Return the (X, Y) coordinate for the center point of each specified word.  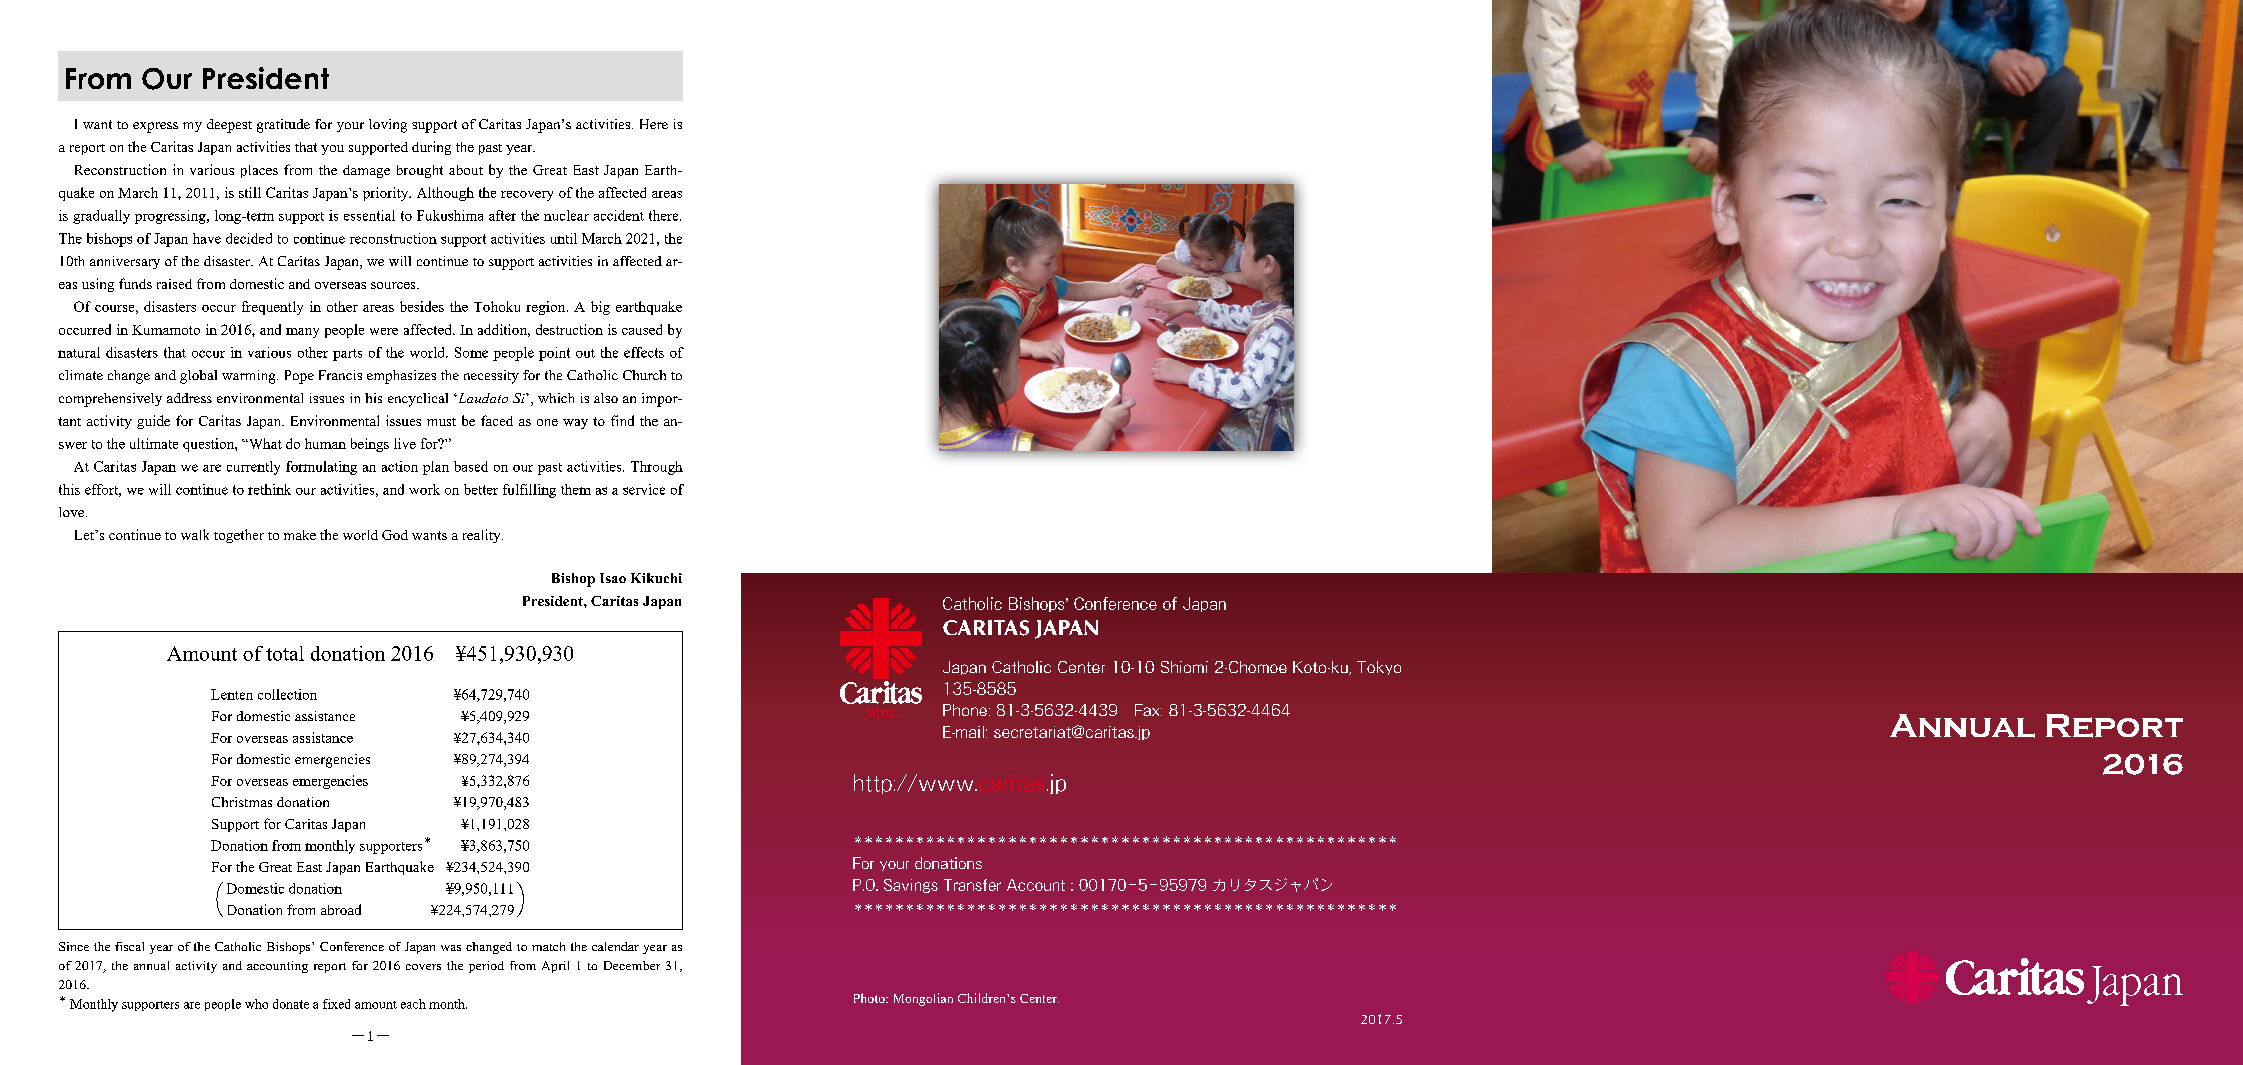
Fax (1148, 710)
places (259, 171)
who (256, 1004)
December (632, 965)
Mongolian (923, 999)
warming (250, 377)
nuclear (566, 215)
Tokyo (1379, 668)
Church (644, 375)
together (239, 536)
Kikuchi (656, 578)
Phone (965, 710)
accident (619, 215)
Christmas (242, 802)
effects (644, 352)
